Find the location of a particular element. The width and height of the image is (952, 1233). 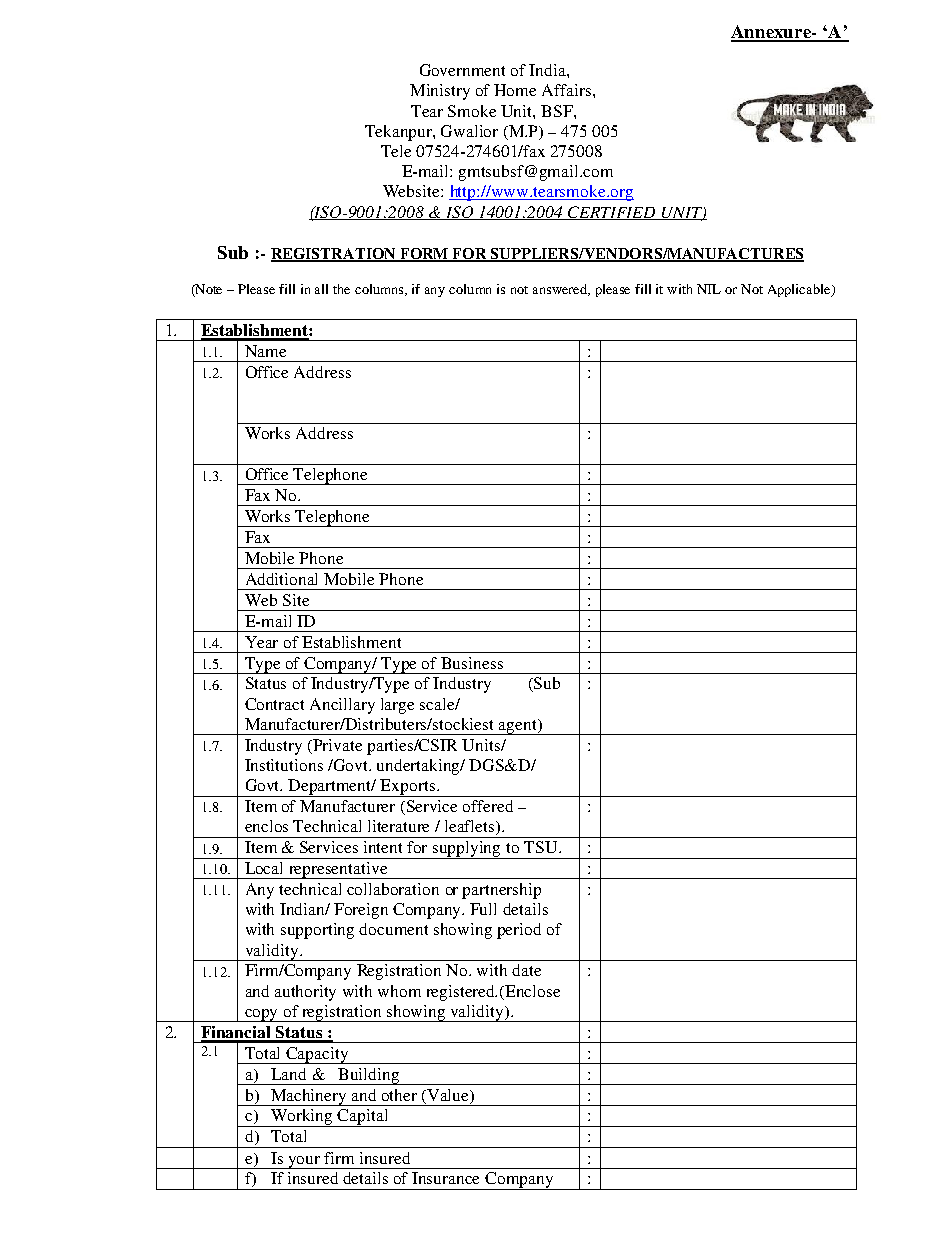

offered is located at coordinates (488, 806).
